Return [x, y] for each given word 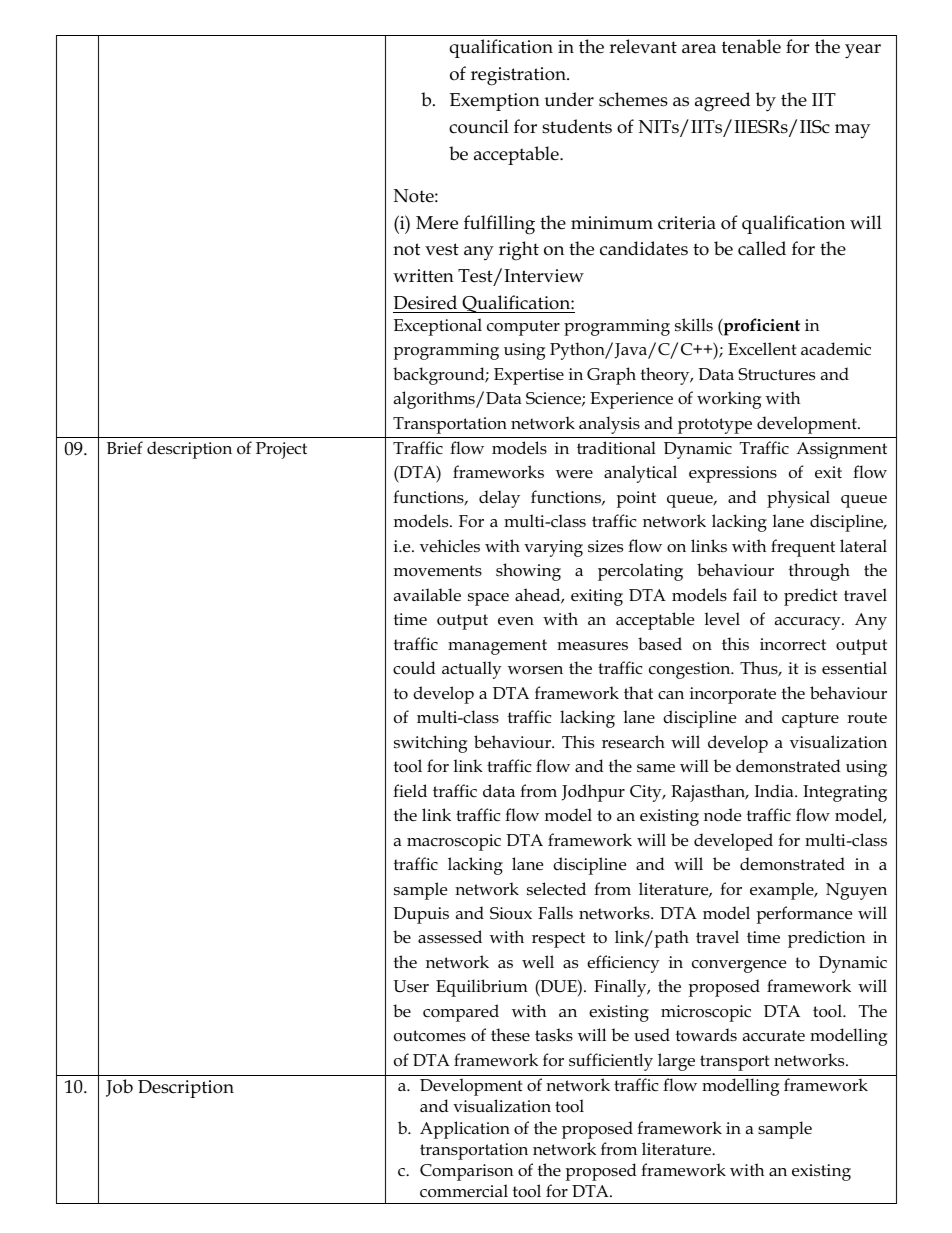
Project [281, 450]
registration [519, 76]
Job [119, 1088]
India [775, 790]
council [479, 126]
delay [499, 499]
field [410, 790]
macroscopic [454, 842]
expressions [733, 474]
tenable [751, 46]
